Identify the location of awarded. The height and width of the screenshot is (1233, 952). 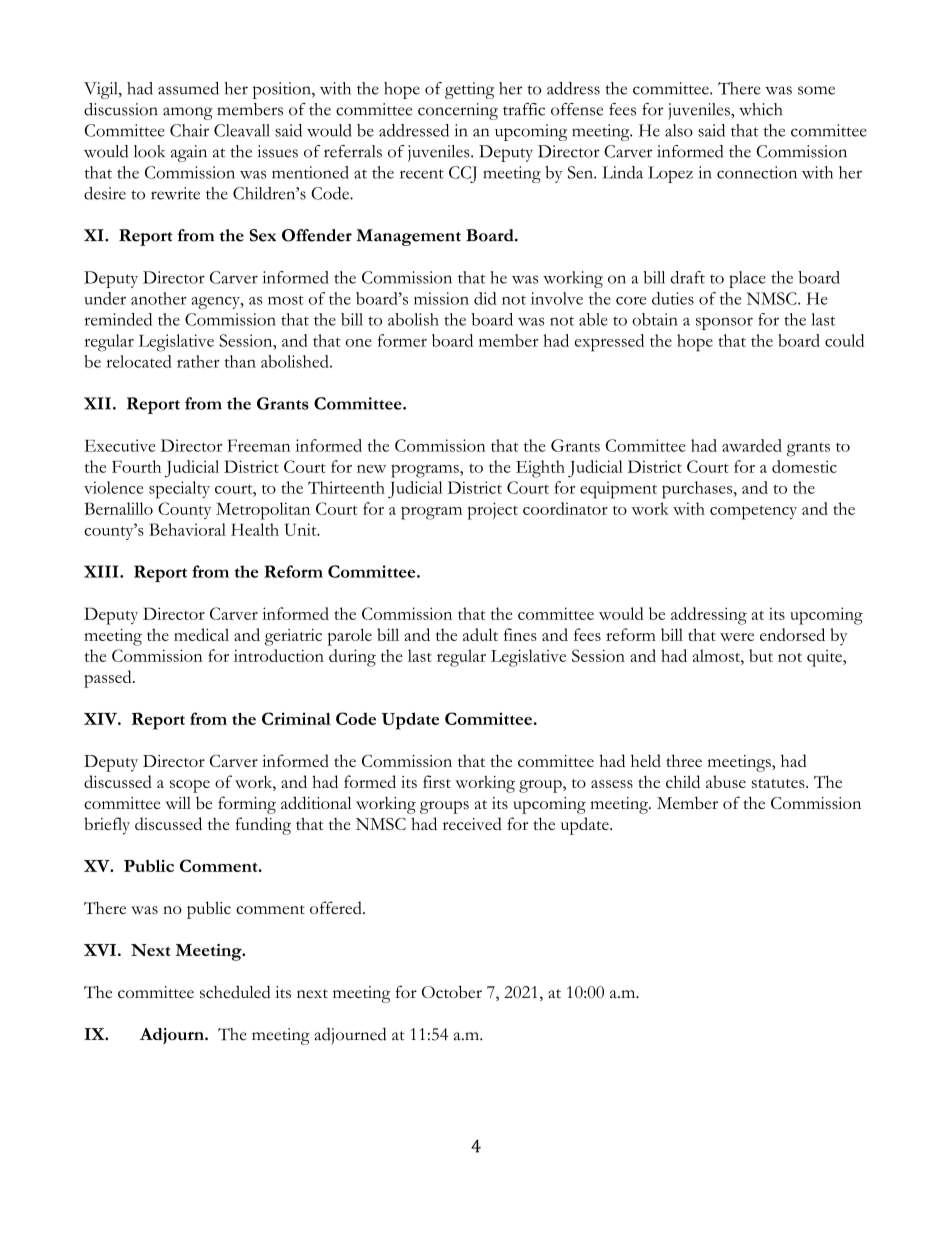
(752, 445).
